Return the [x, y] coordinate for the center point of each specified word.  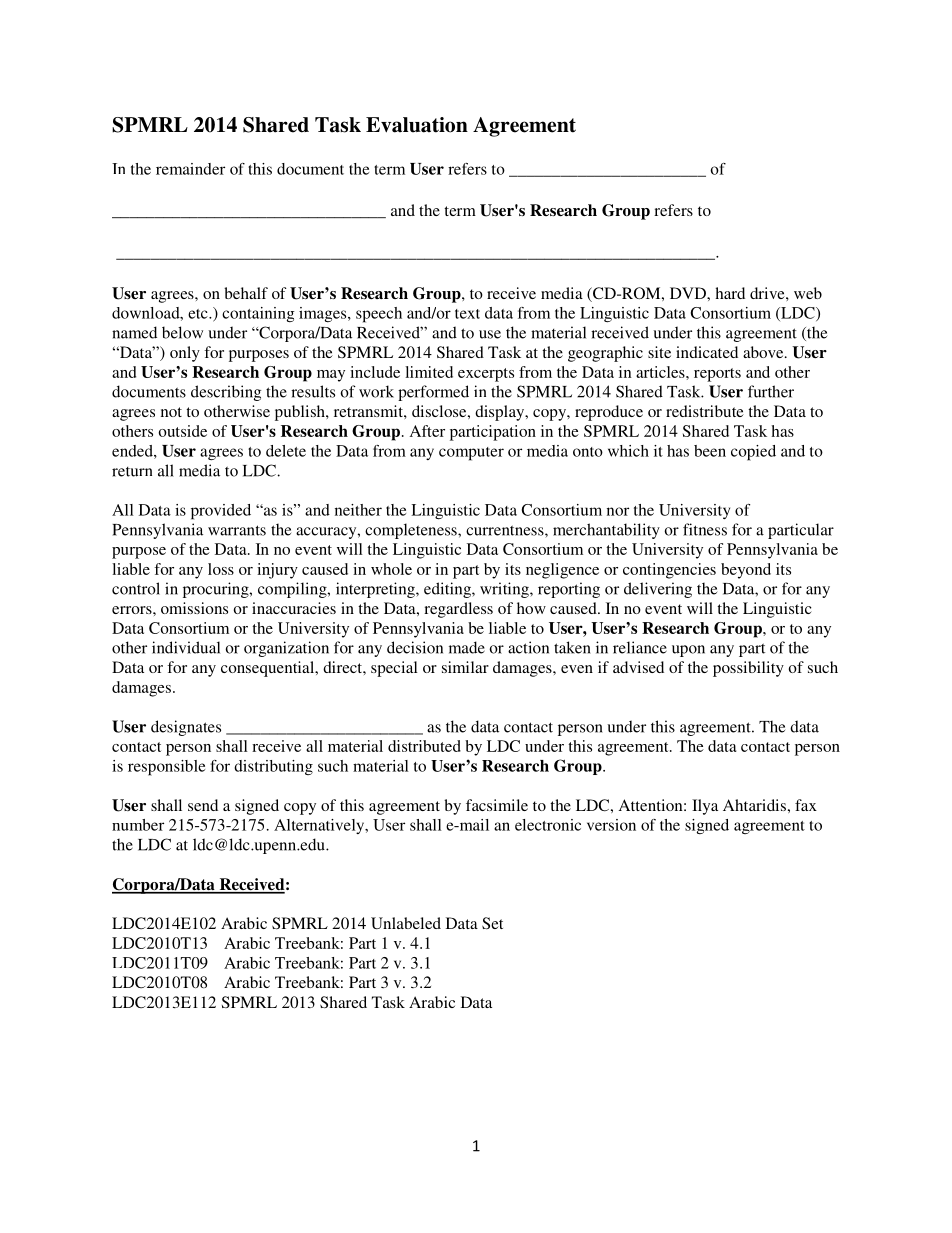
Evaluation [417, 125]
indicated [707, 352]
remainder [190, 169]
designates [186, 728]
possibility [748, 669]
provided [221, 512]
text [467, 314]
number [138, 825]
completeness [412, 531]
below [182, 332]
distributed [424, 746]
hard [730, 293]
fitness [705, 529]
